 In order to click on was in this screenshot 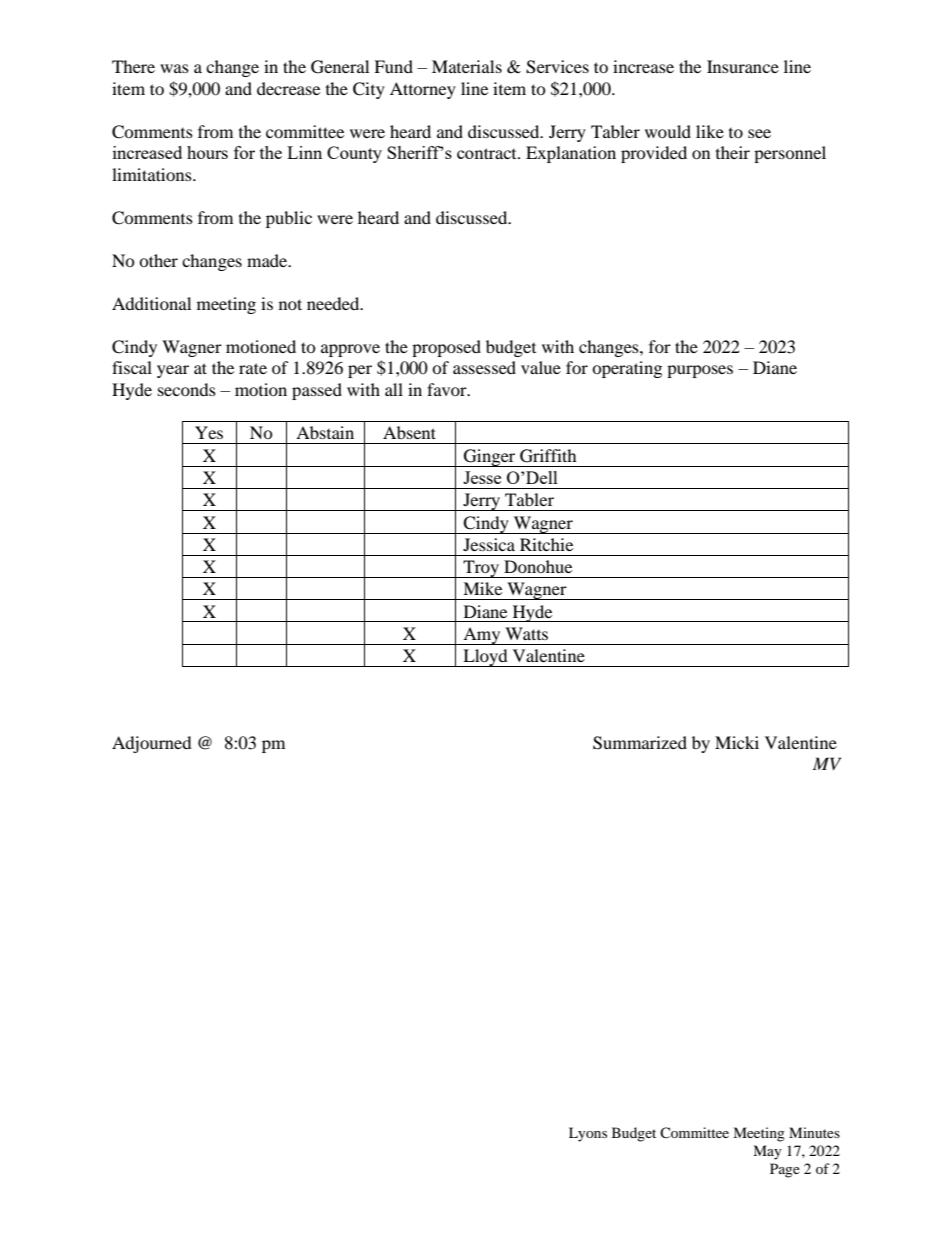, I will do `click(174, 68)`.
